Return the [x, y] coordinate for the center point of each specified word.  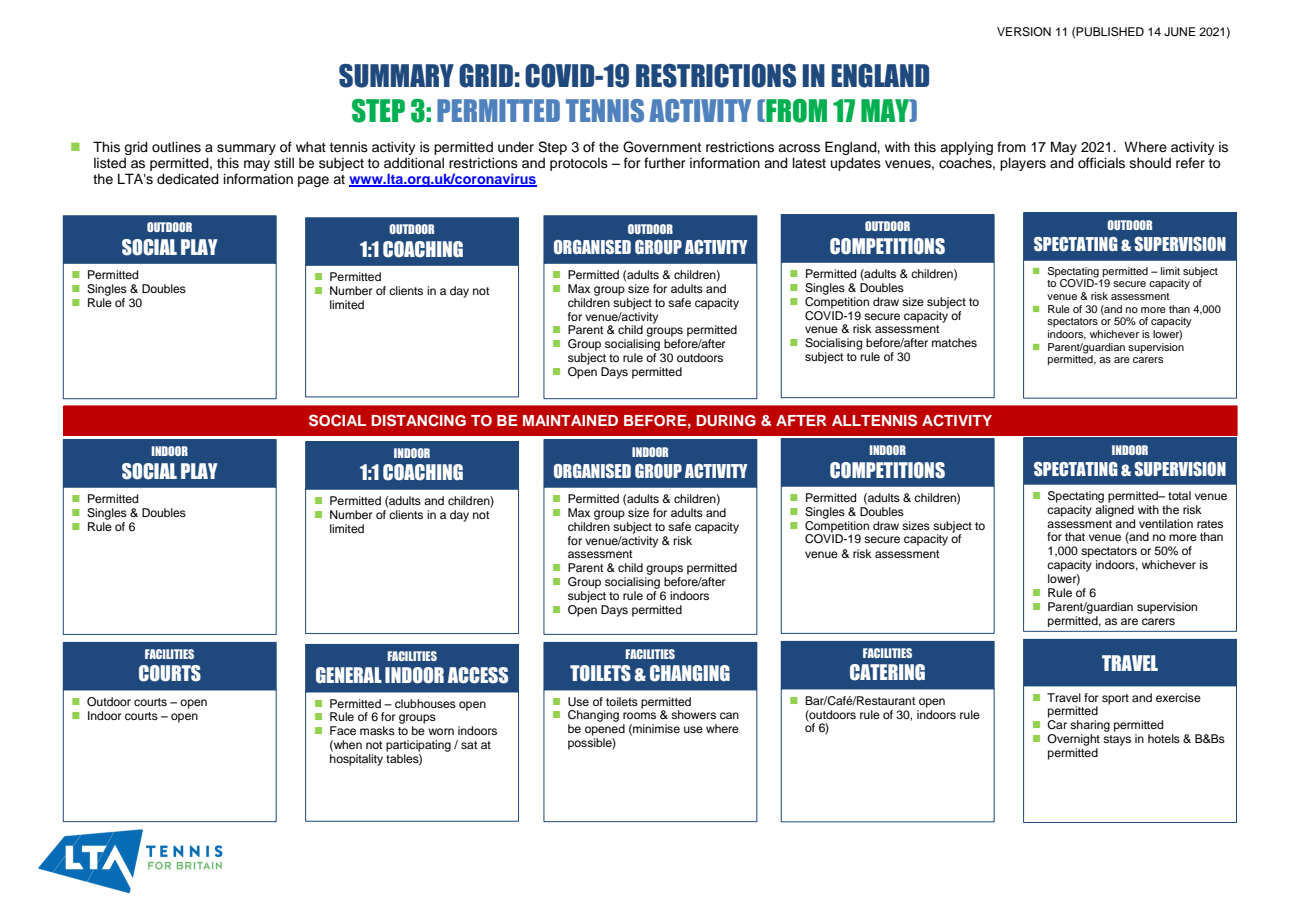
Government [662, 147]
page [313, 181]
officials [1101, 163]
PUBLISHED [1110, 32]
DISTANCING [419, 420]
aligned [1114, 511]
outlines [176, 147]
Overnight [1073, 740]
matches [954, 342]
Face [343, 730]
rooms [639, 715]
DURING [726, 421]
